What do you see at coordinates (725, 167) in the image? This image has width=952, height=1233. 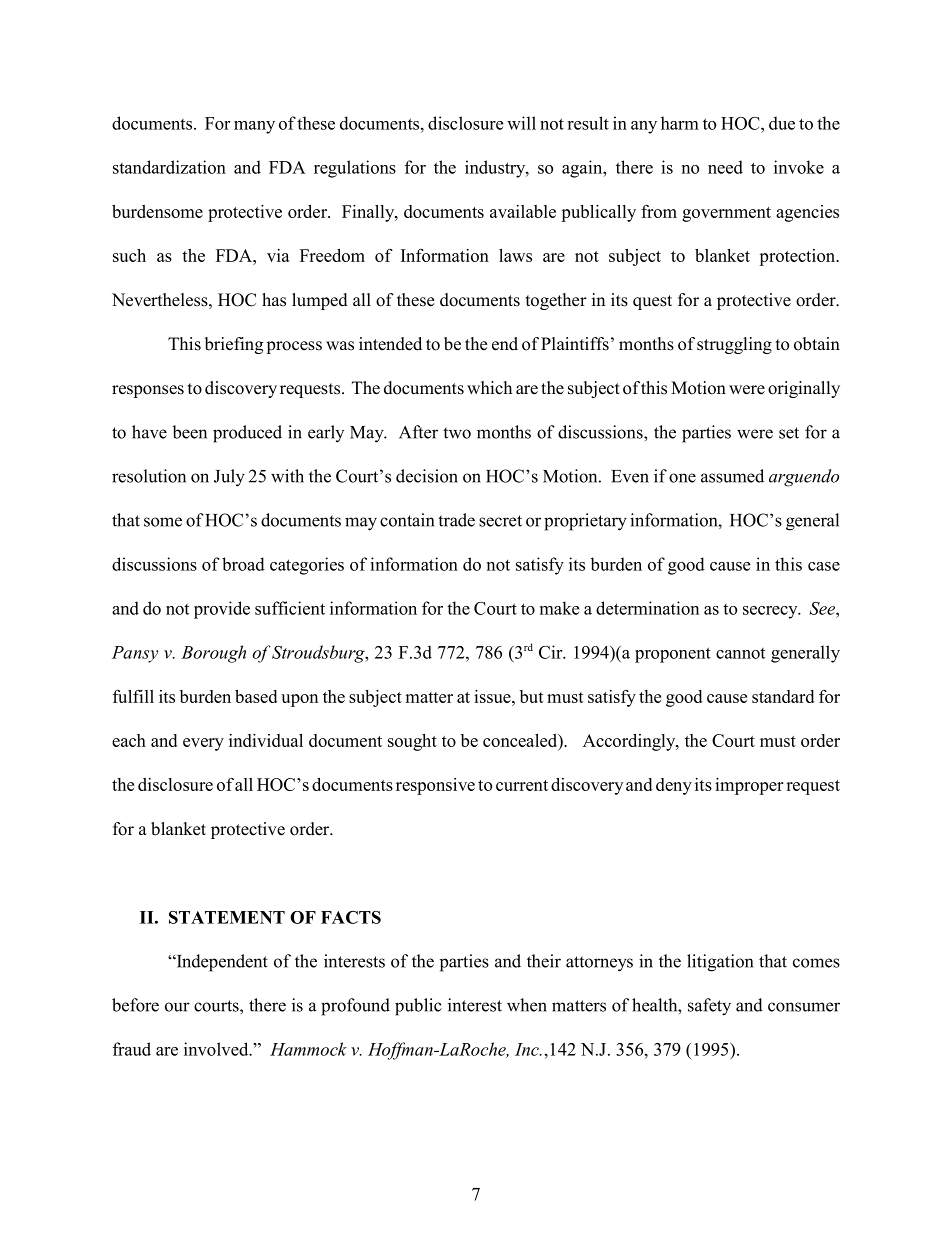 I see `need` at bounding box center [725, 167].
